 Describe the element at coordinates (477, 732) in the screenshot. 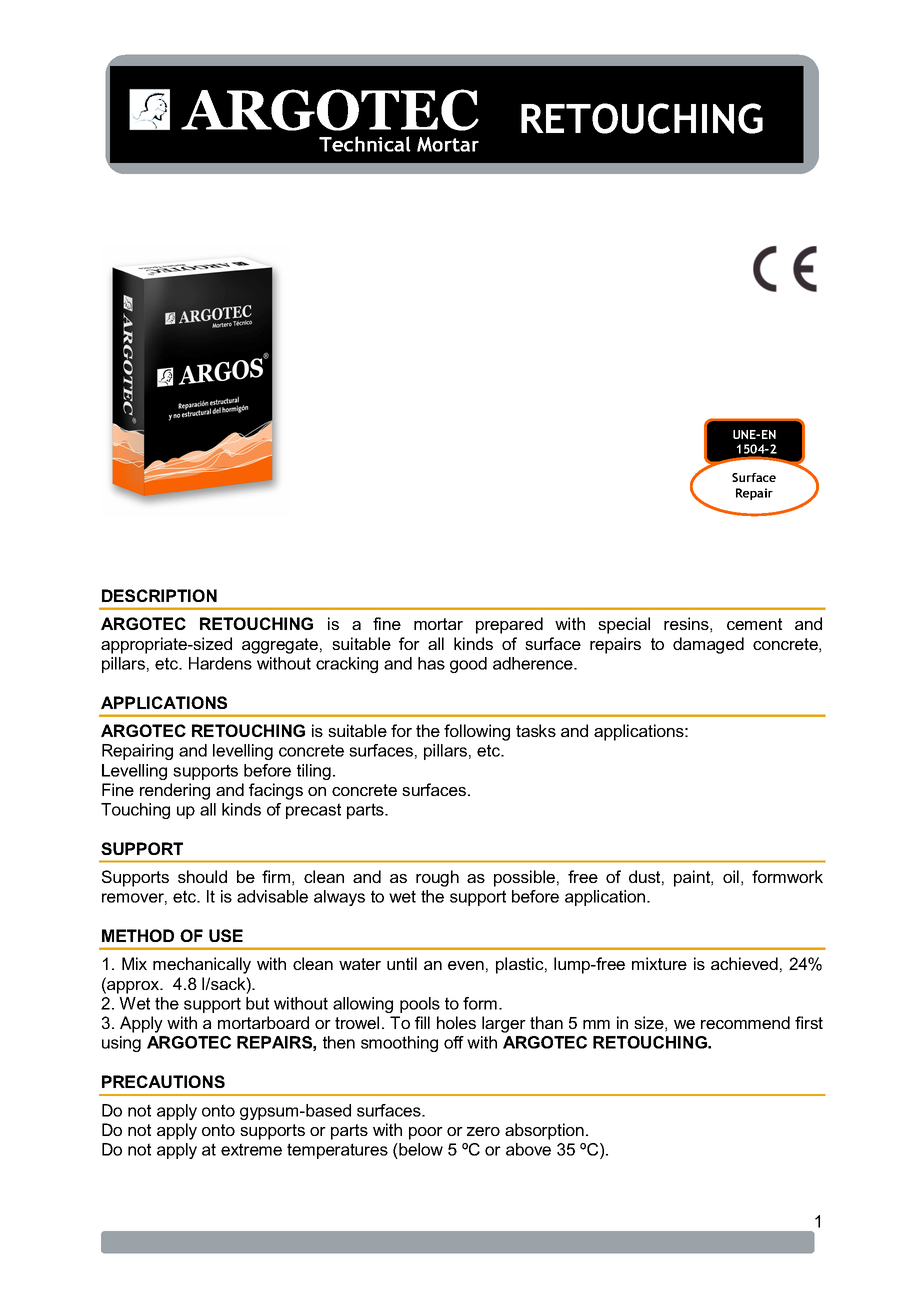

I see `following` at that location.
